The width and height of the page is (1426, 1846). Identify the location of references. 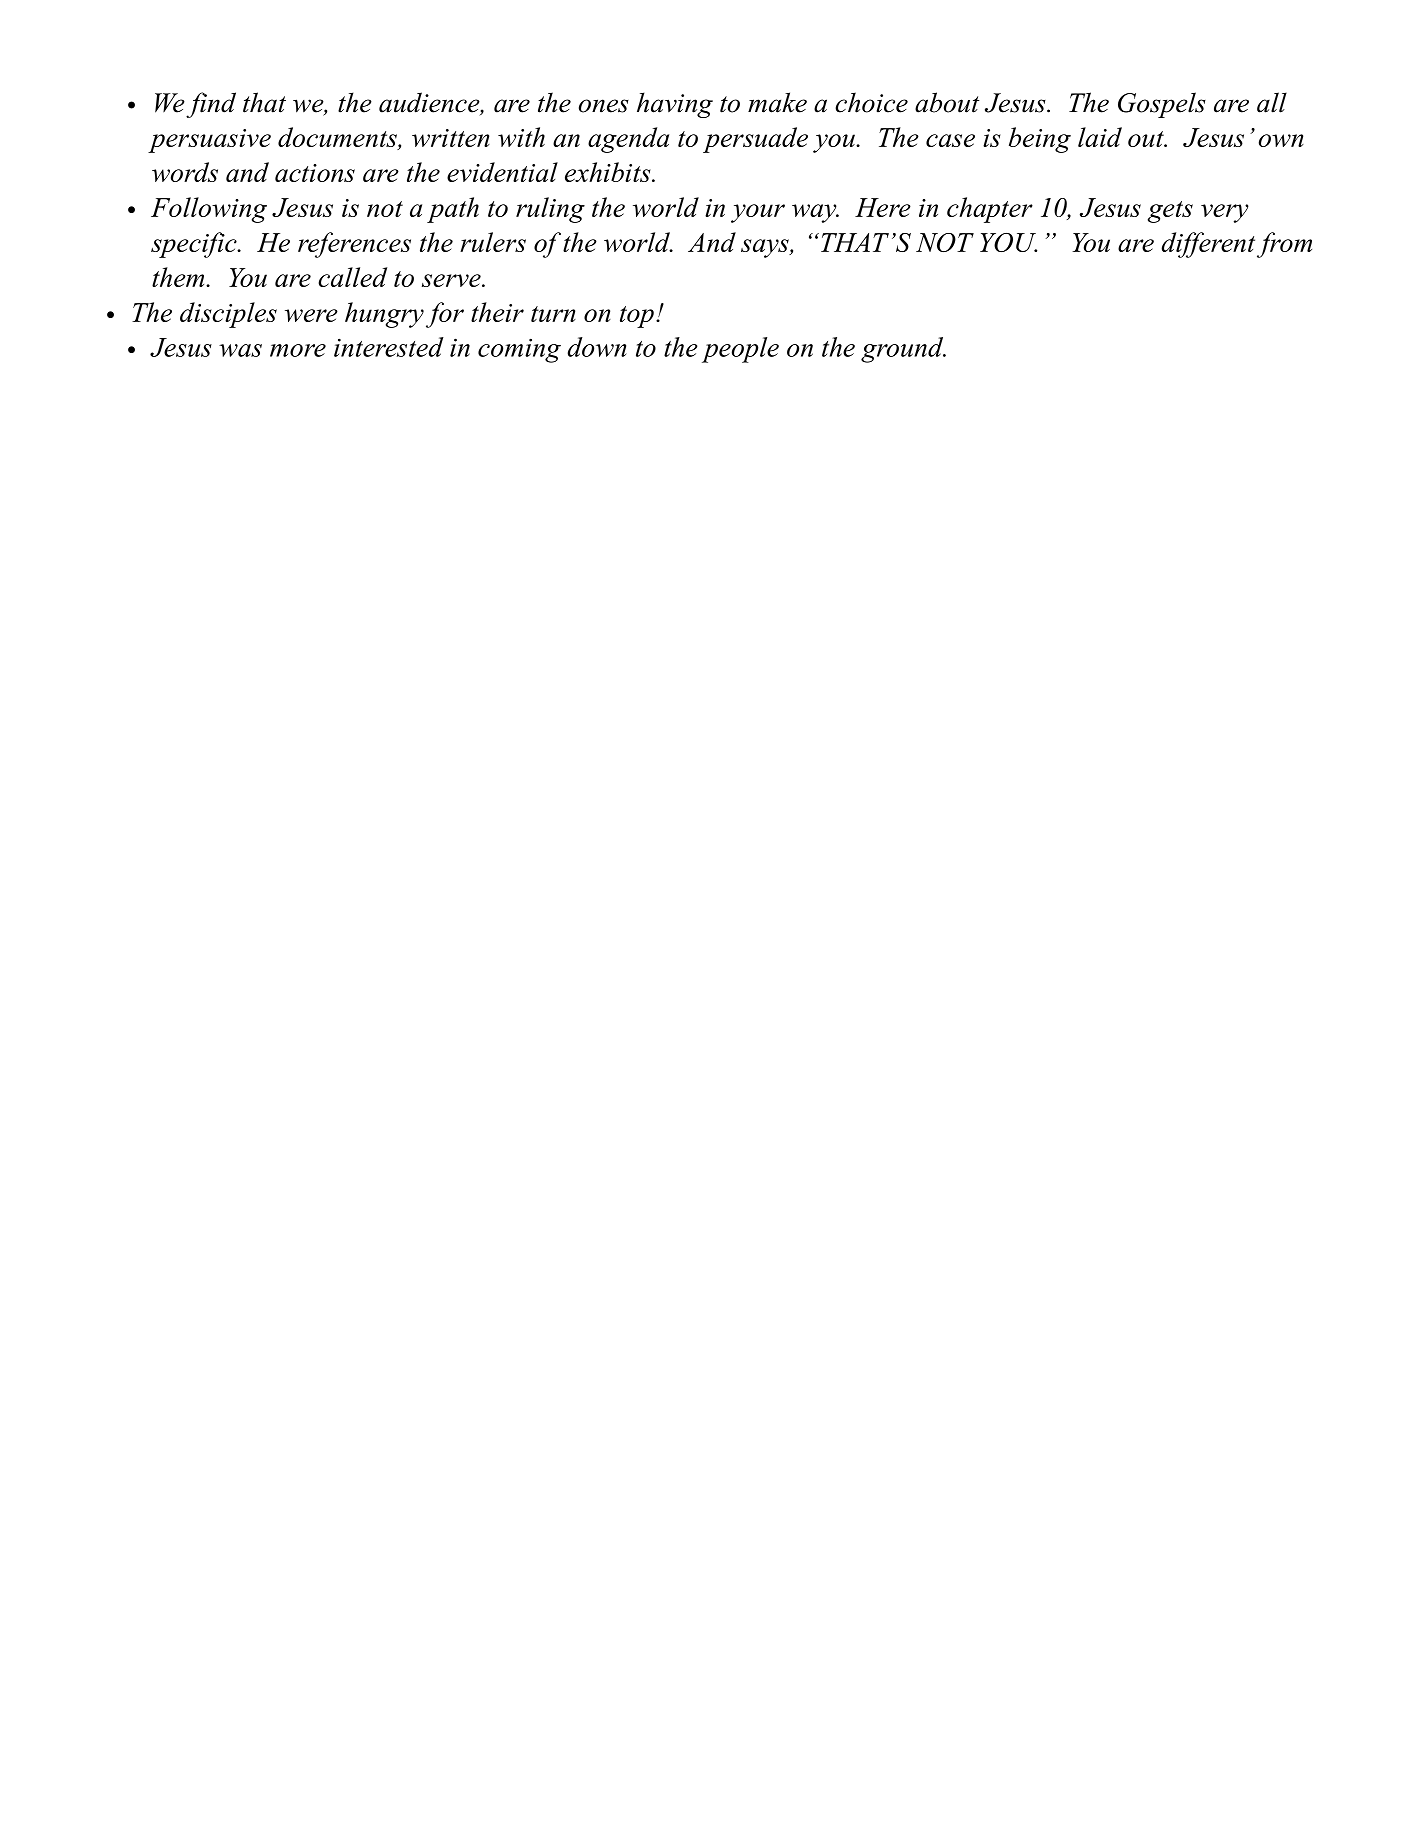
(354, 245).
